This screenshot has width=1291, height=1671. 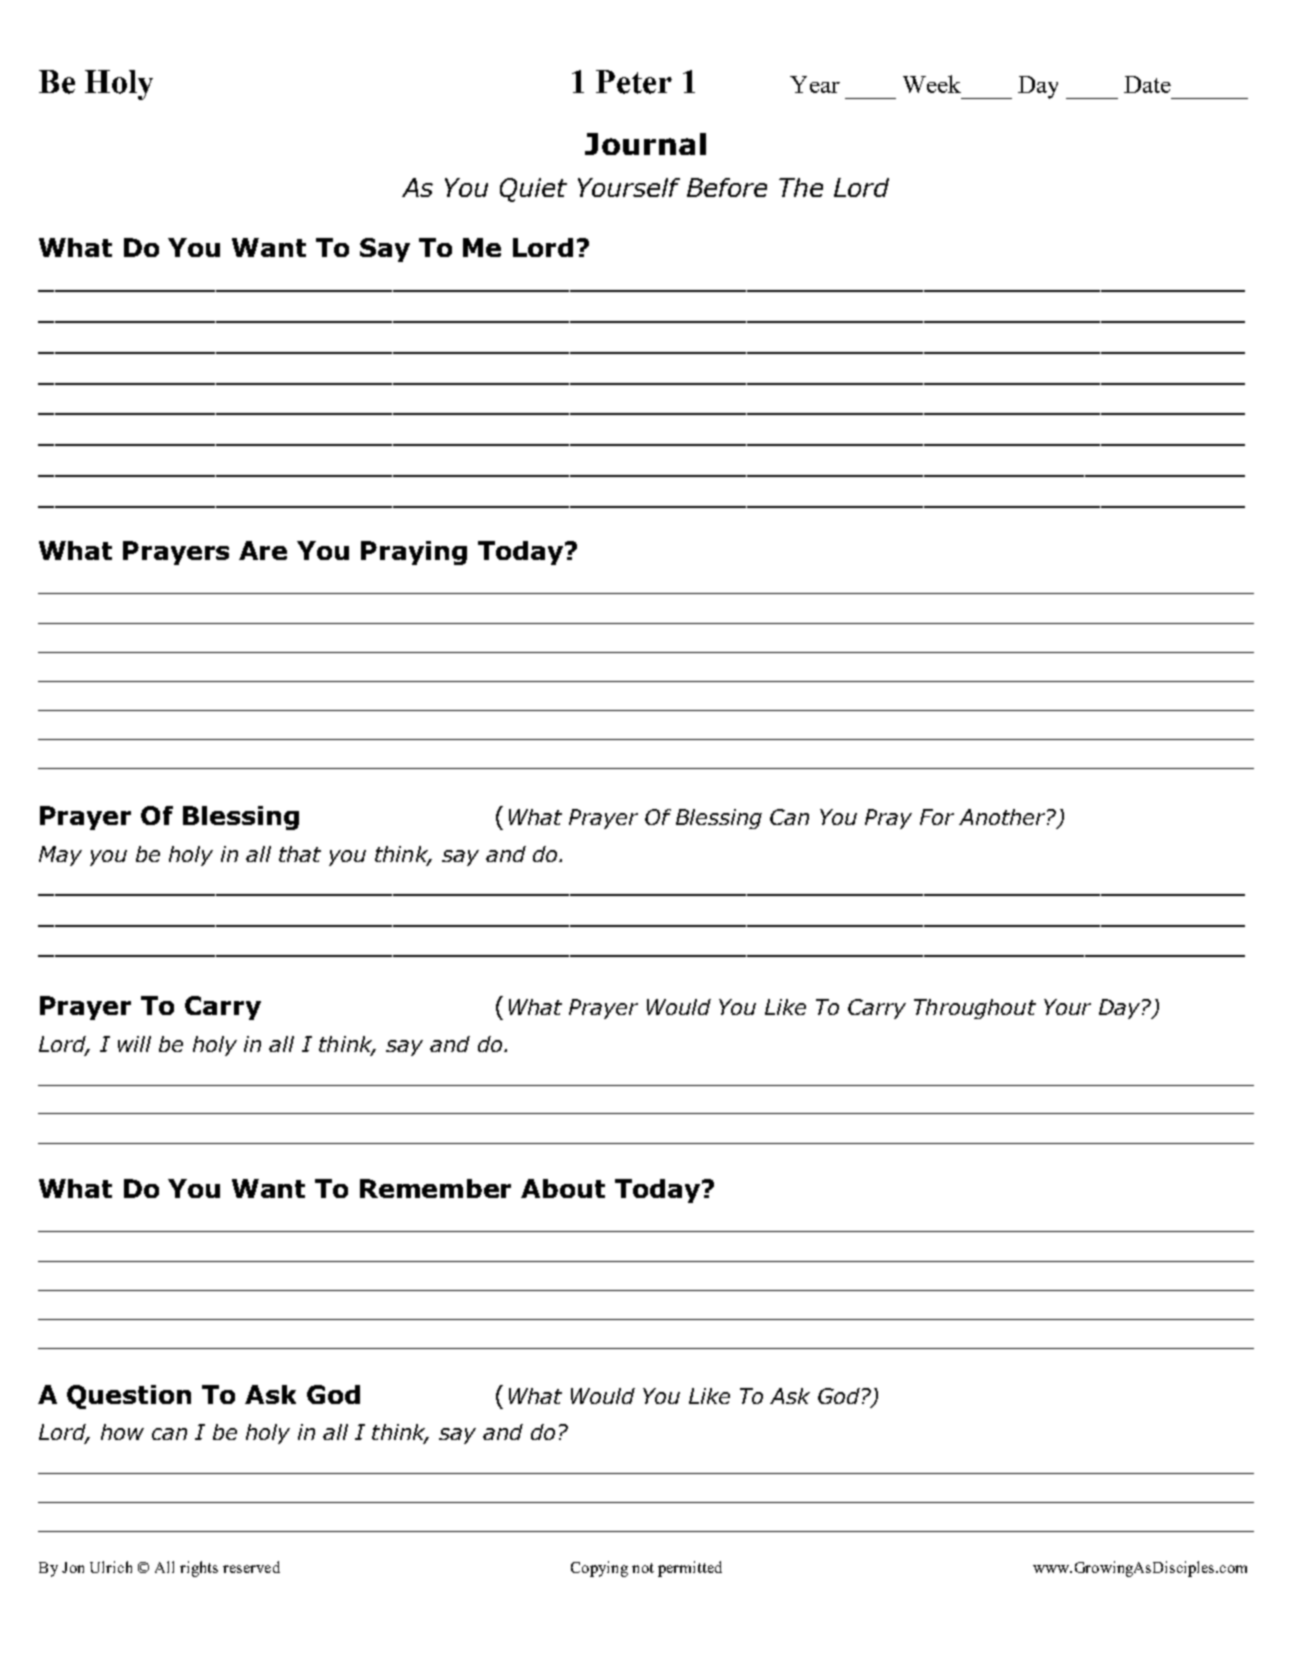 I want to click on Year, so click(x=815, y=84).
